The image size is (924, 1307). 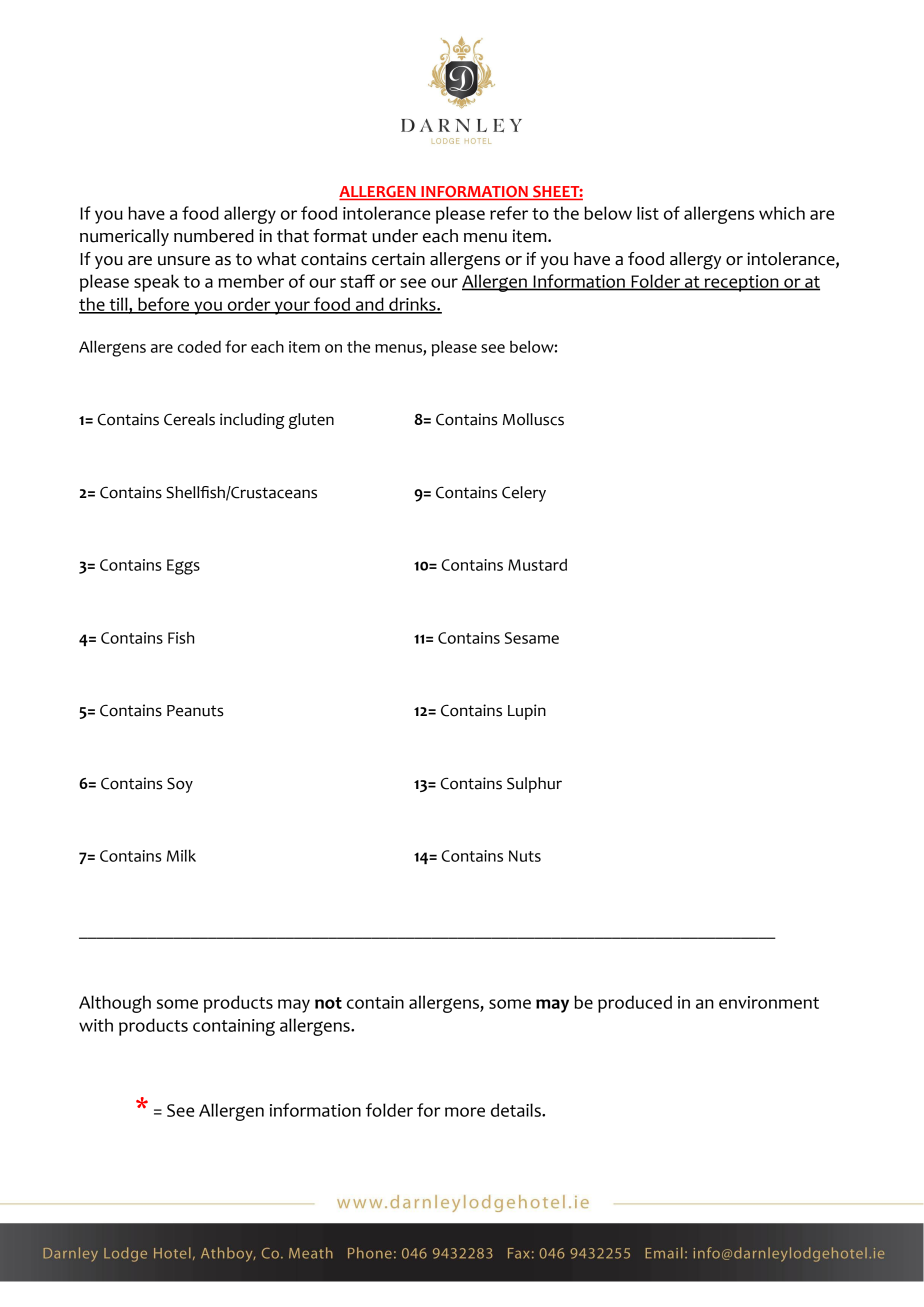 I want to click on Lupin, so click(x=527, y=712).
